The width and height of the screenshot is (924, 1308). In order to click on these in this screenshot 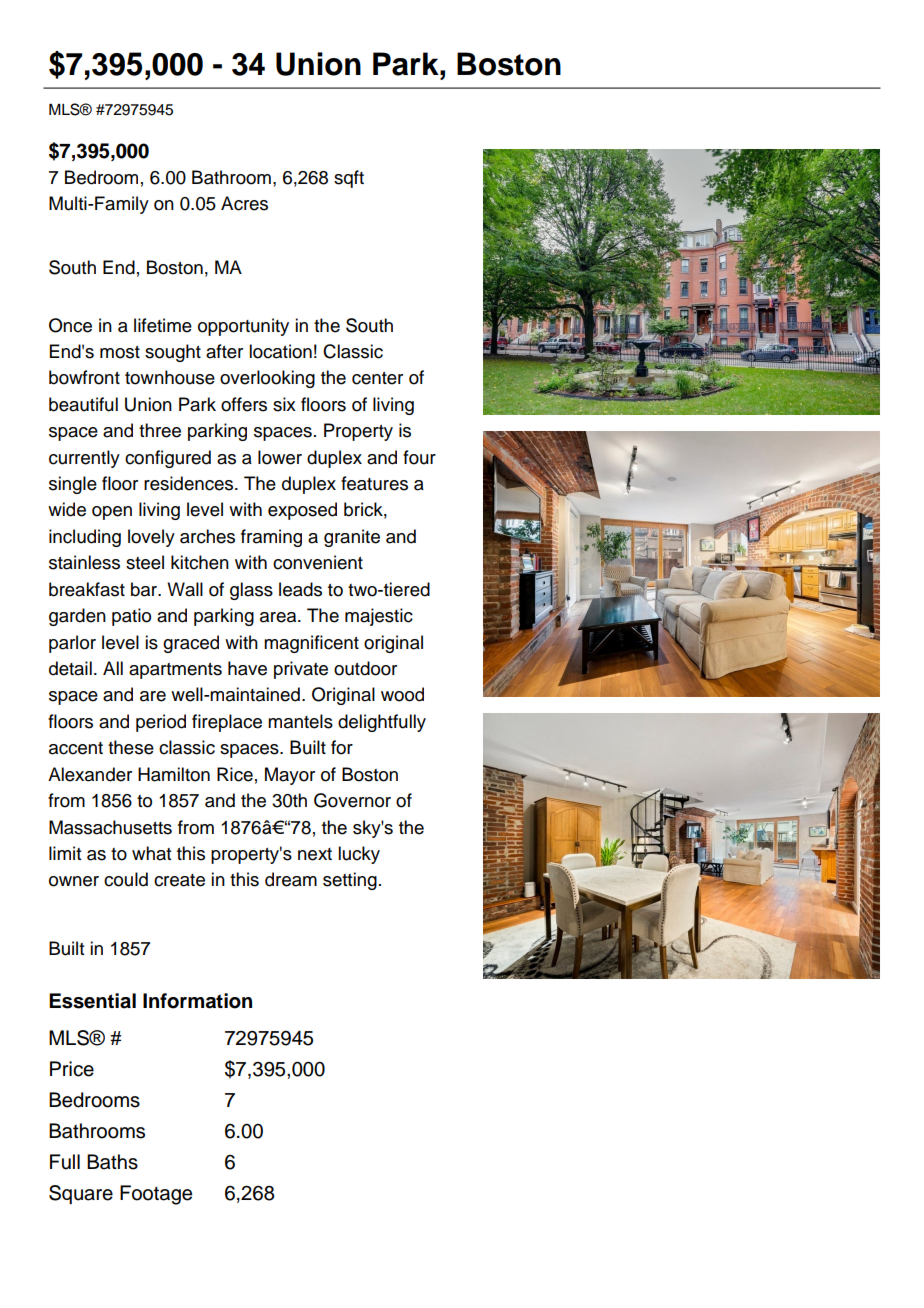, I will do `click(131, 747)`.
